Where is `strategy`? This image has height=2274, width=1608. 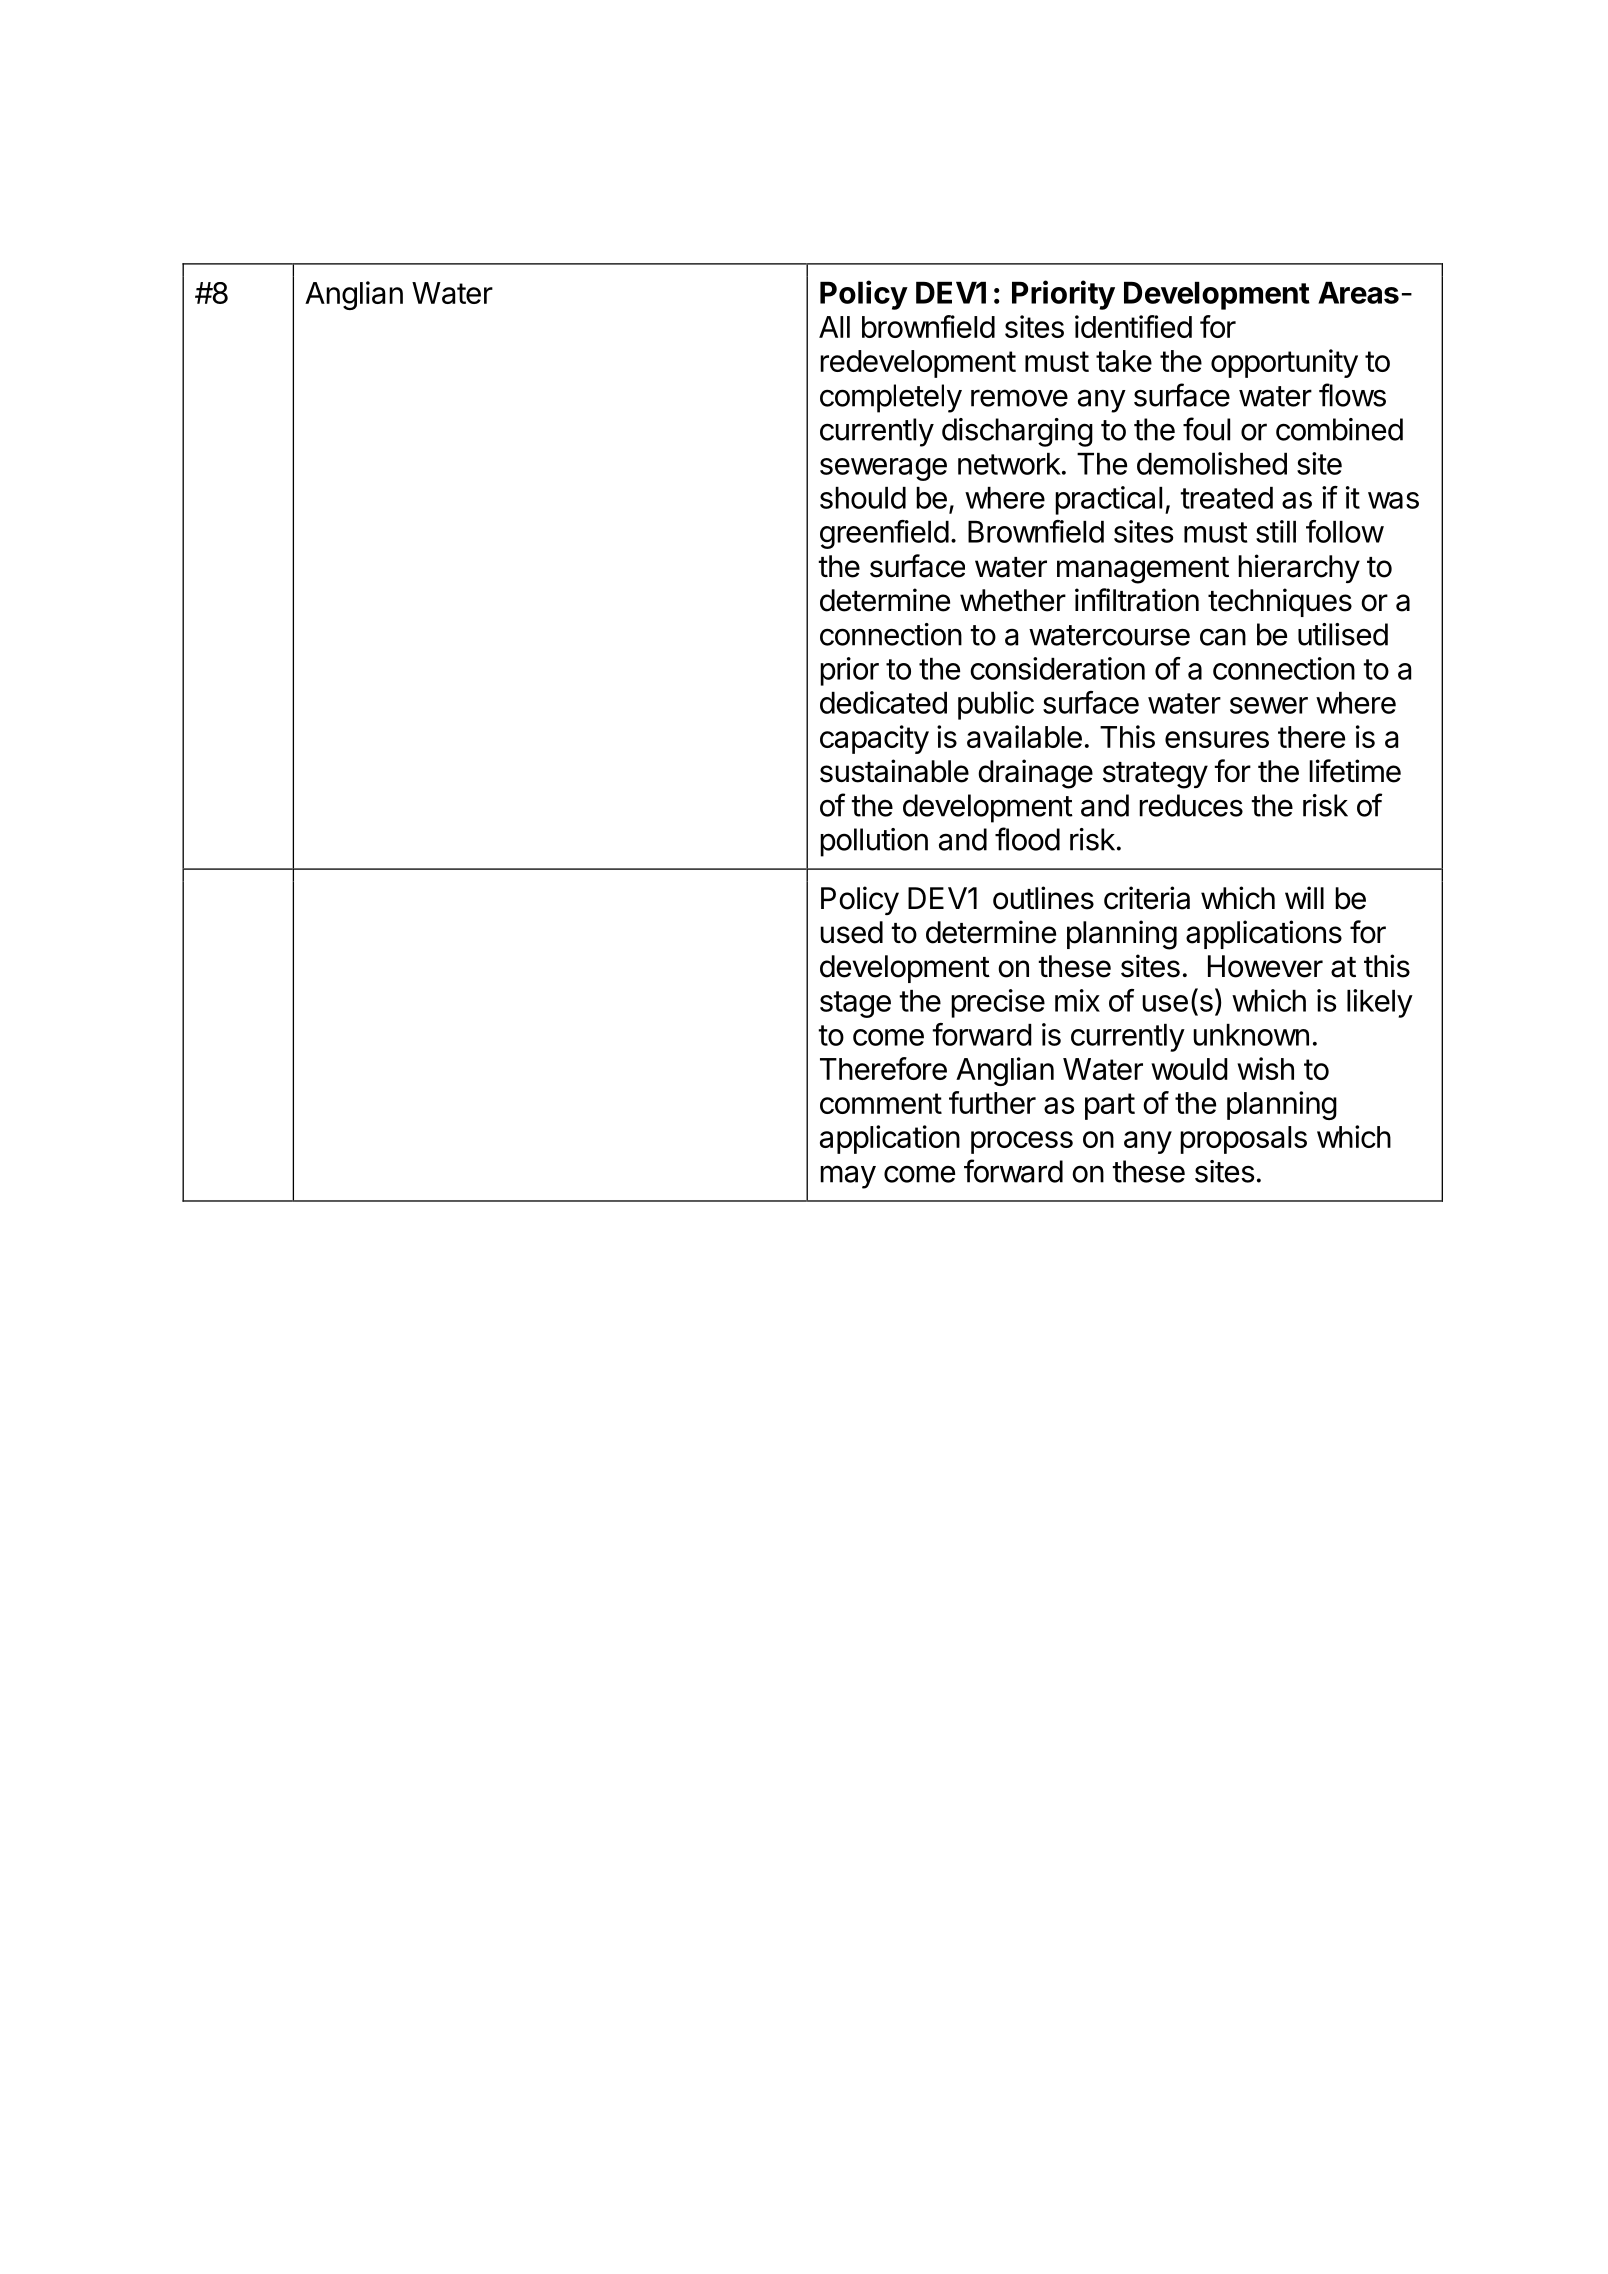 strategy is located at coordinates (1155, 775).
